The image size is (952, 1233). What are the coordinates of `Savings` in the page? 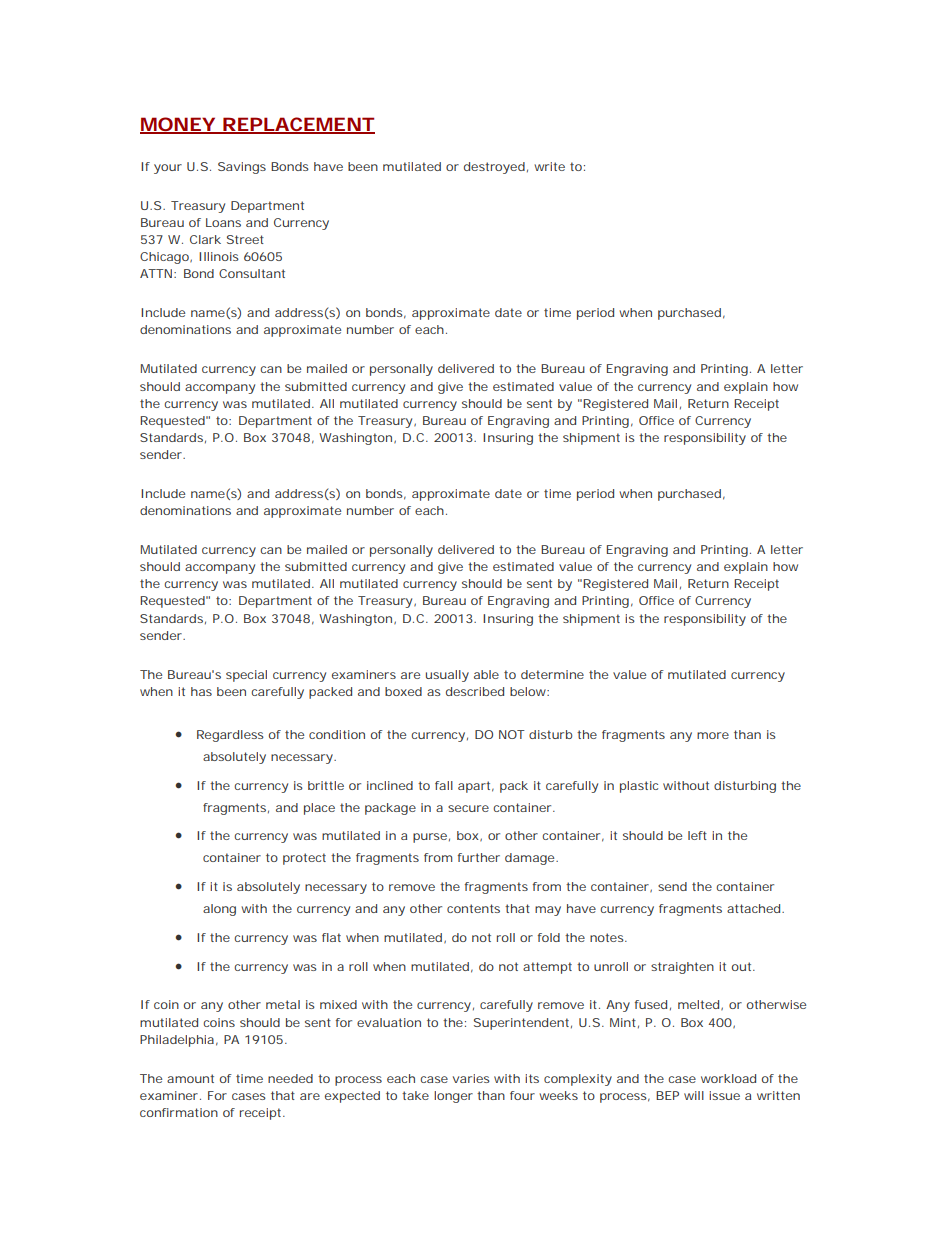 It's located at (242, 168).
